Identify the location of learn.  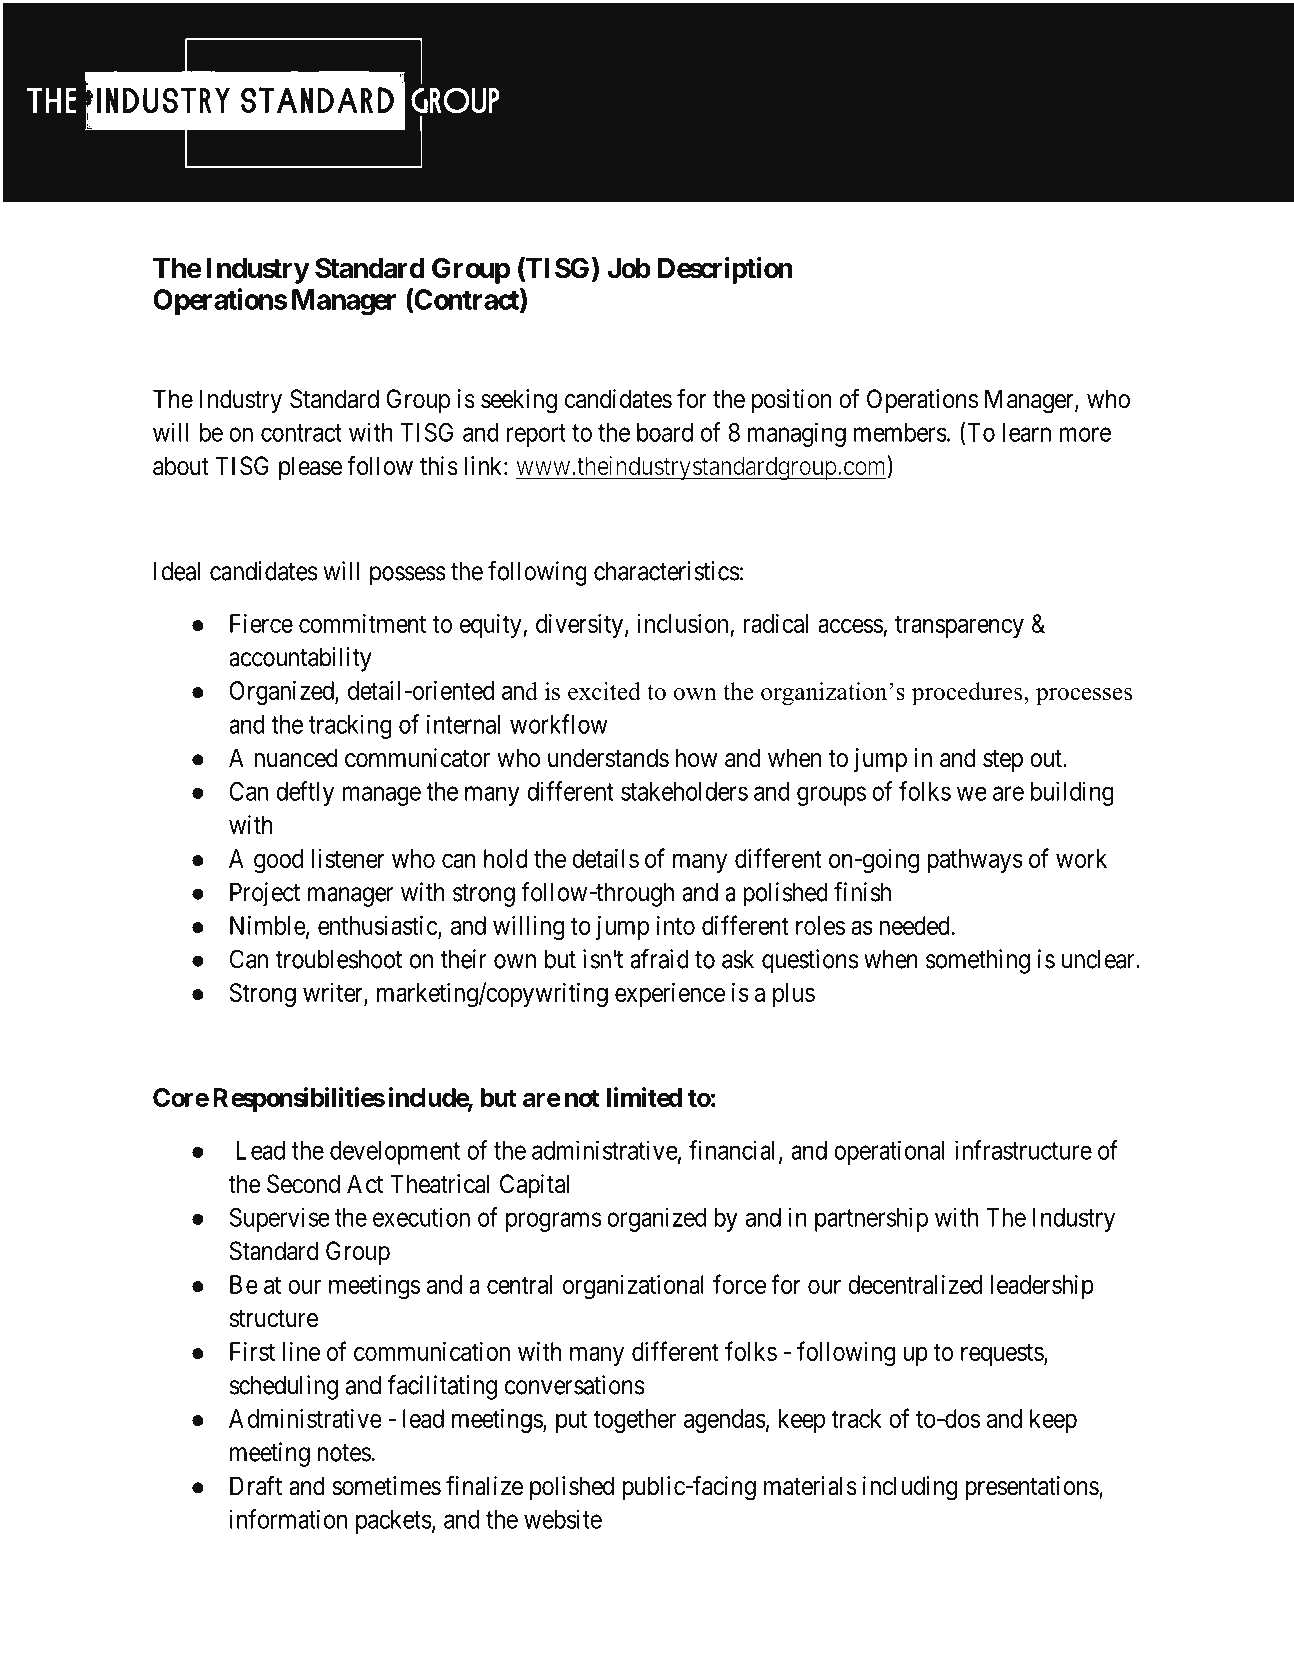
(1027, 432).
